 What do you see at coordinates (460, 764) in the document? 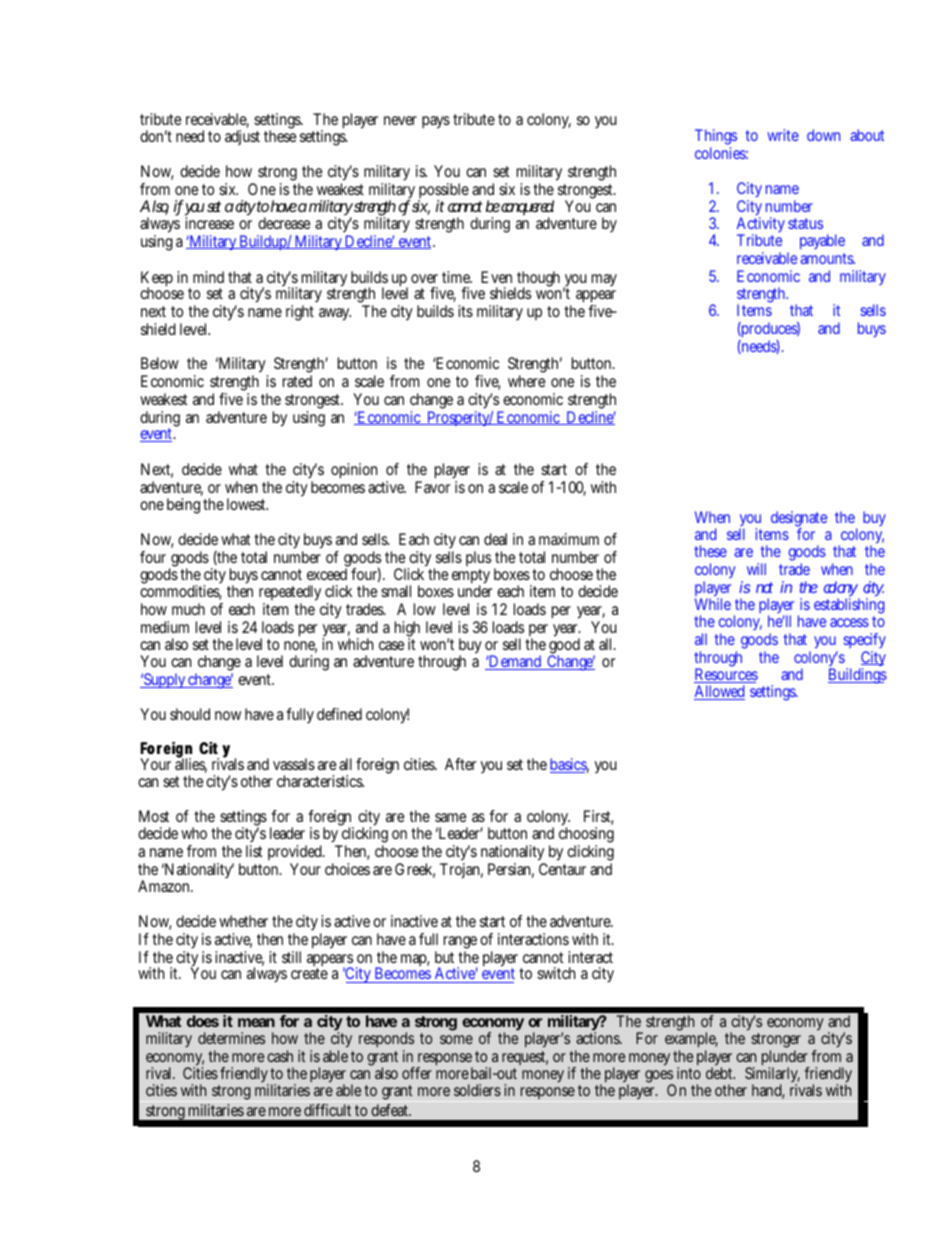
I see `After` at bounding box center [460, 764].
